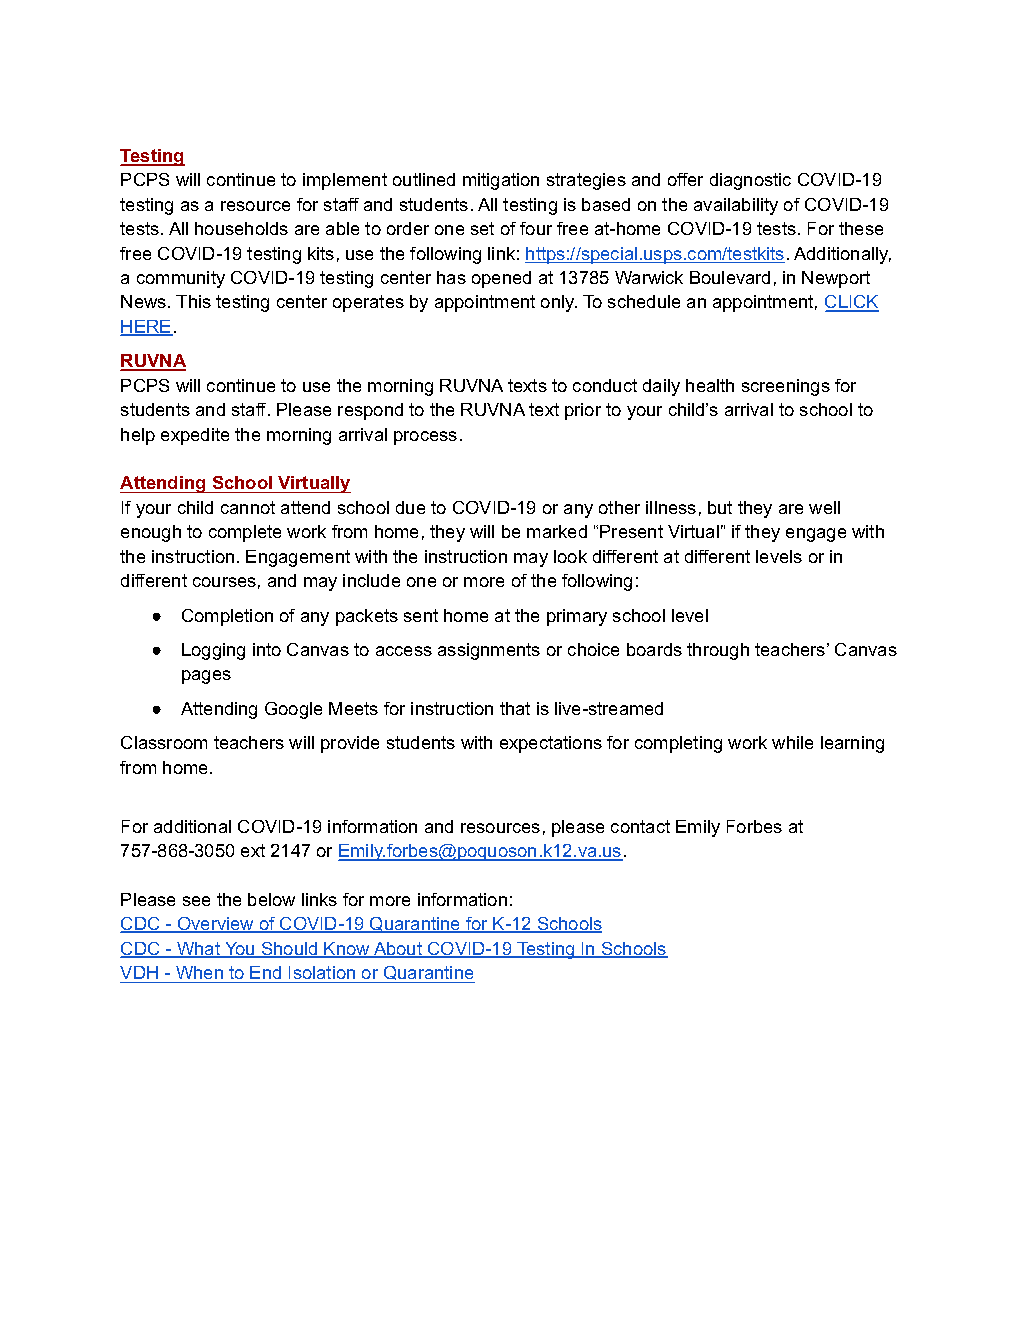  I want to click on households, so click(241, 228).
